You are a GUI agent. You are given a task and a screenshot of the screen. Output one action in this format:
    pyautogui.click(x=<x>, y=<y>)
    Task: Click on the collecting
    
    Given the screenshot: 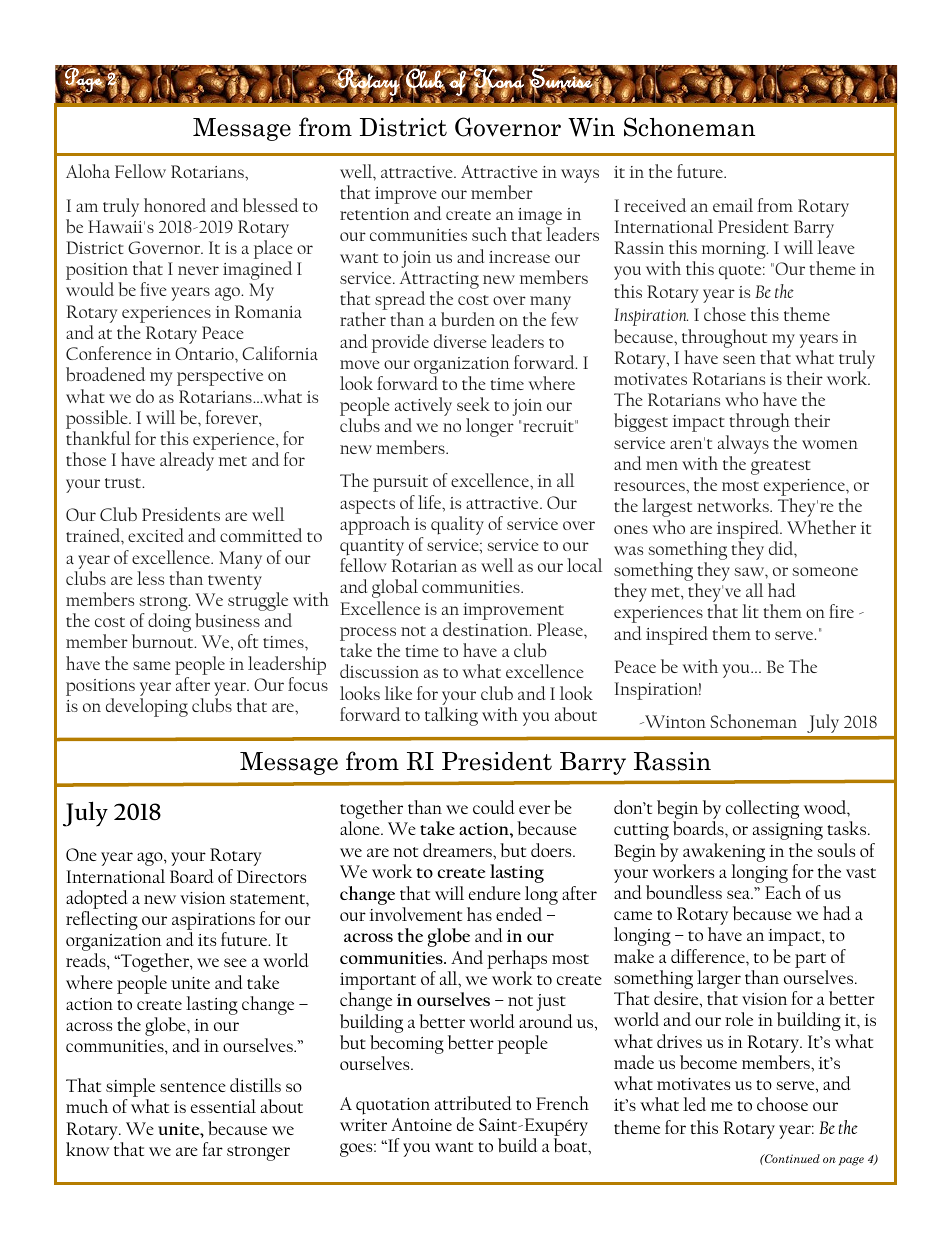 What is the action you would take?
    pyautogui.click(x=762, y=809)
